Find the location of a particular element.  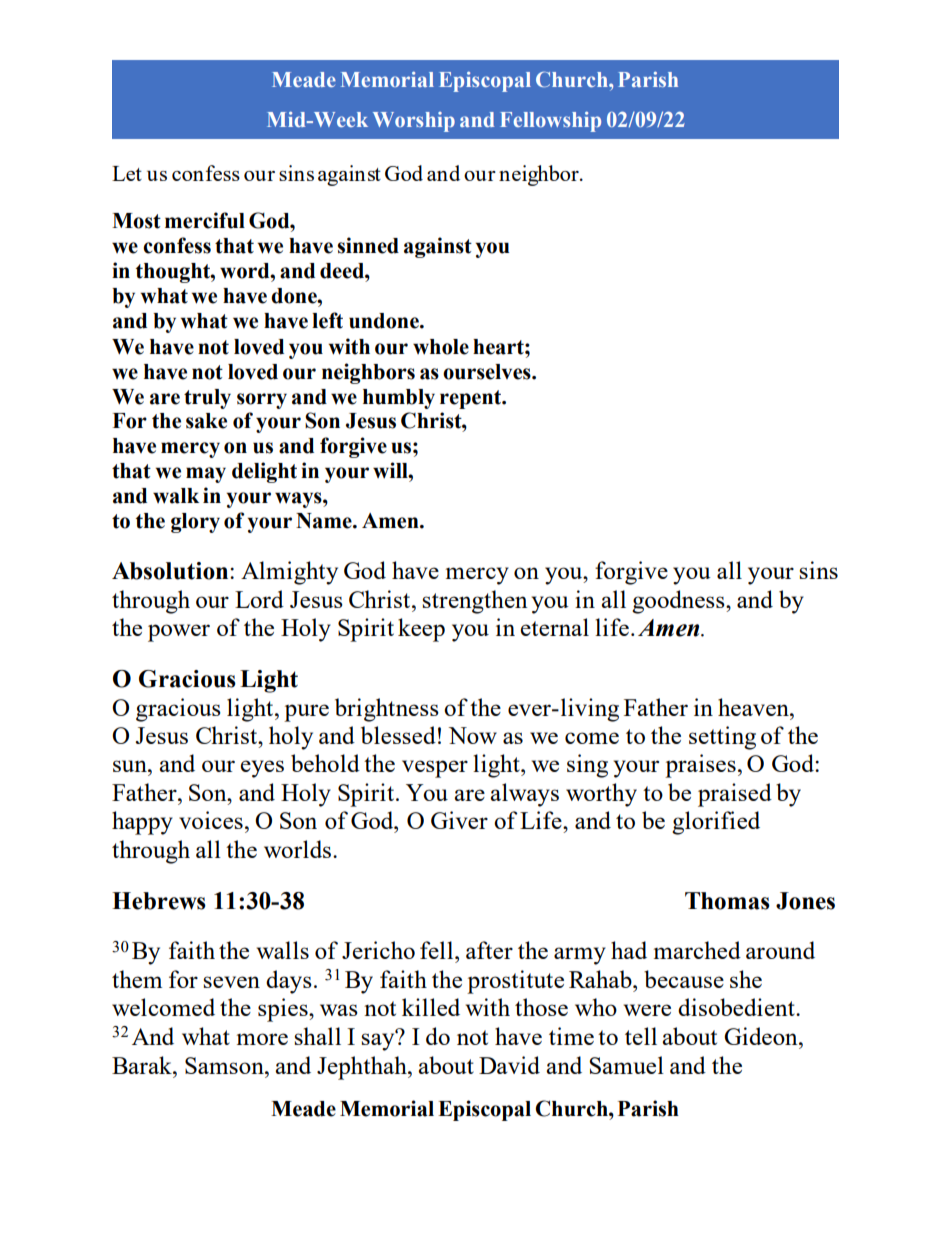

ourselves is located at coordinates (488, 372).
